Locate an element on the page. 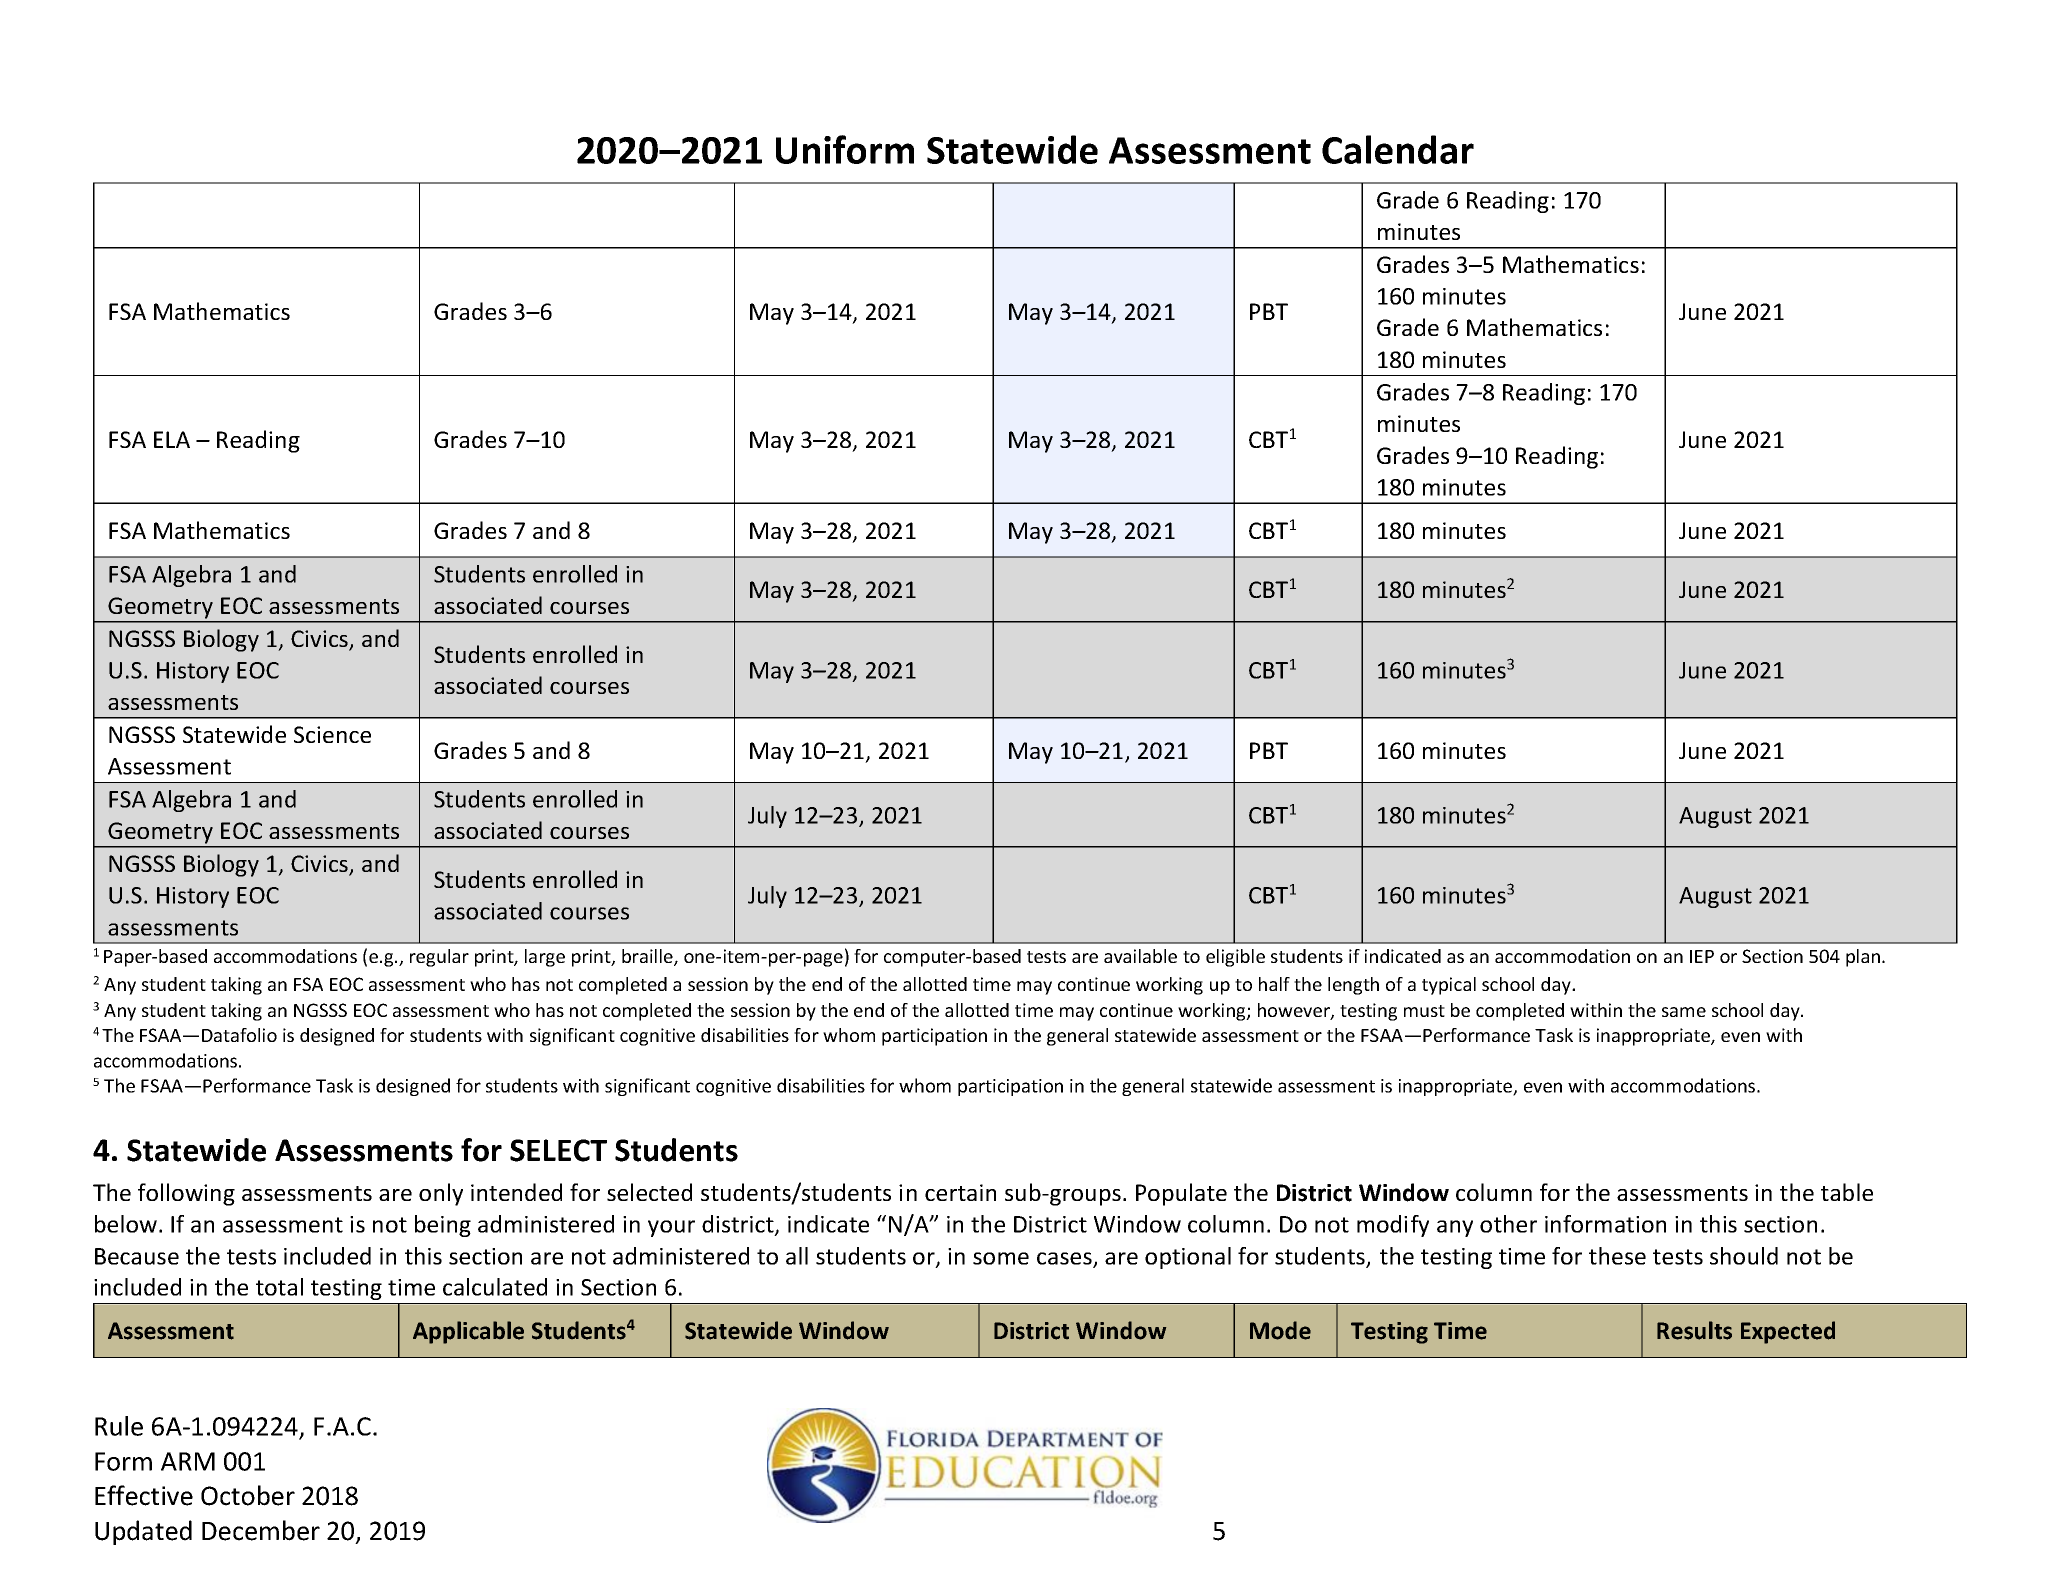  eligible is located at coordinates (1235, 958).
